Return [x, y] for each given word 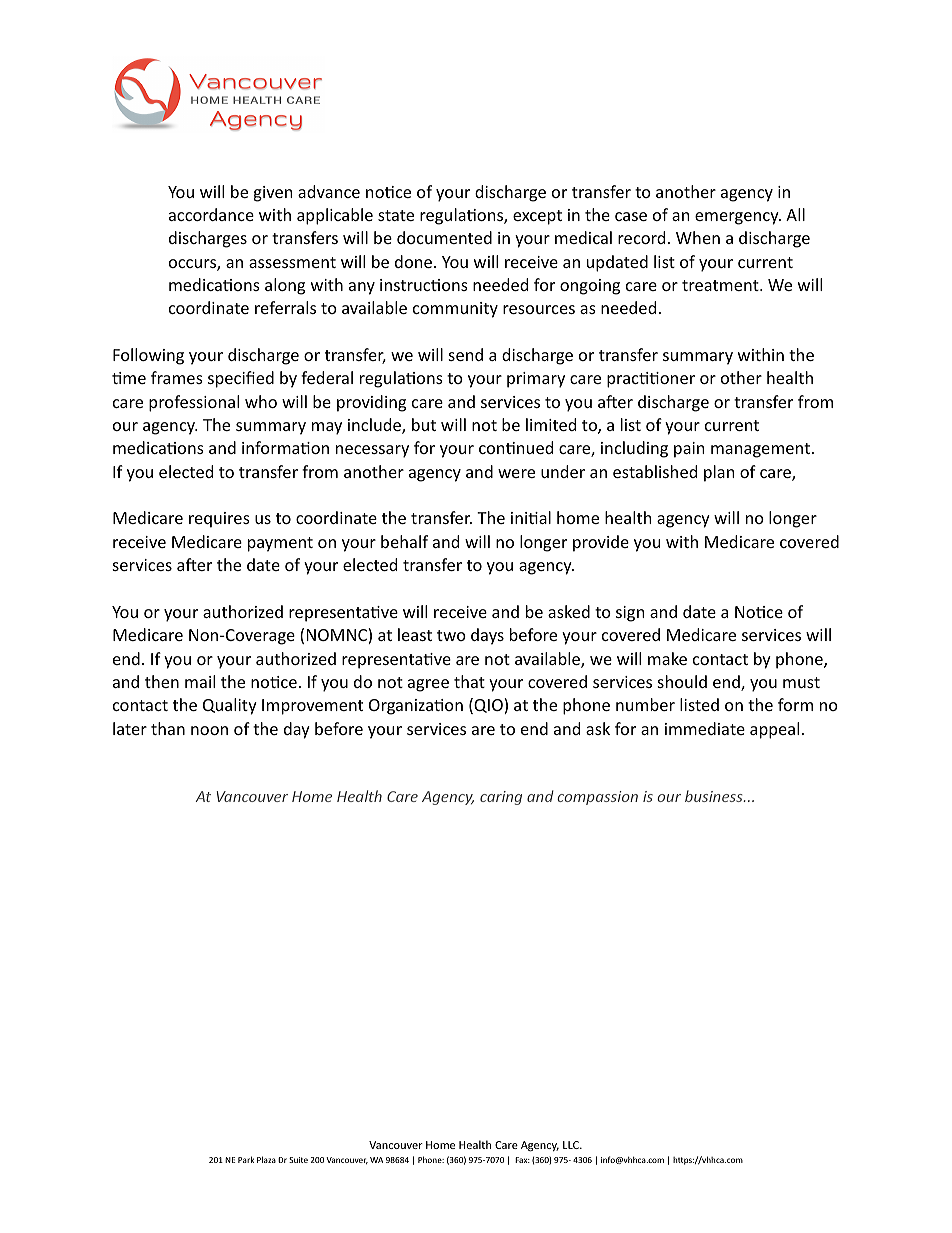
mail [200, 681]
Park [246, 1159]
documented [444, 237]
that [469, 681]
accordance [211, 214]
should [682, 681]
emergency [738, 218]
